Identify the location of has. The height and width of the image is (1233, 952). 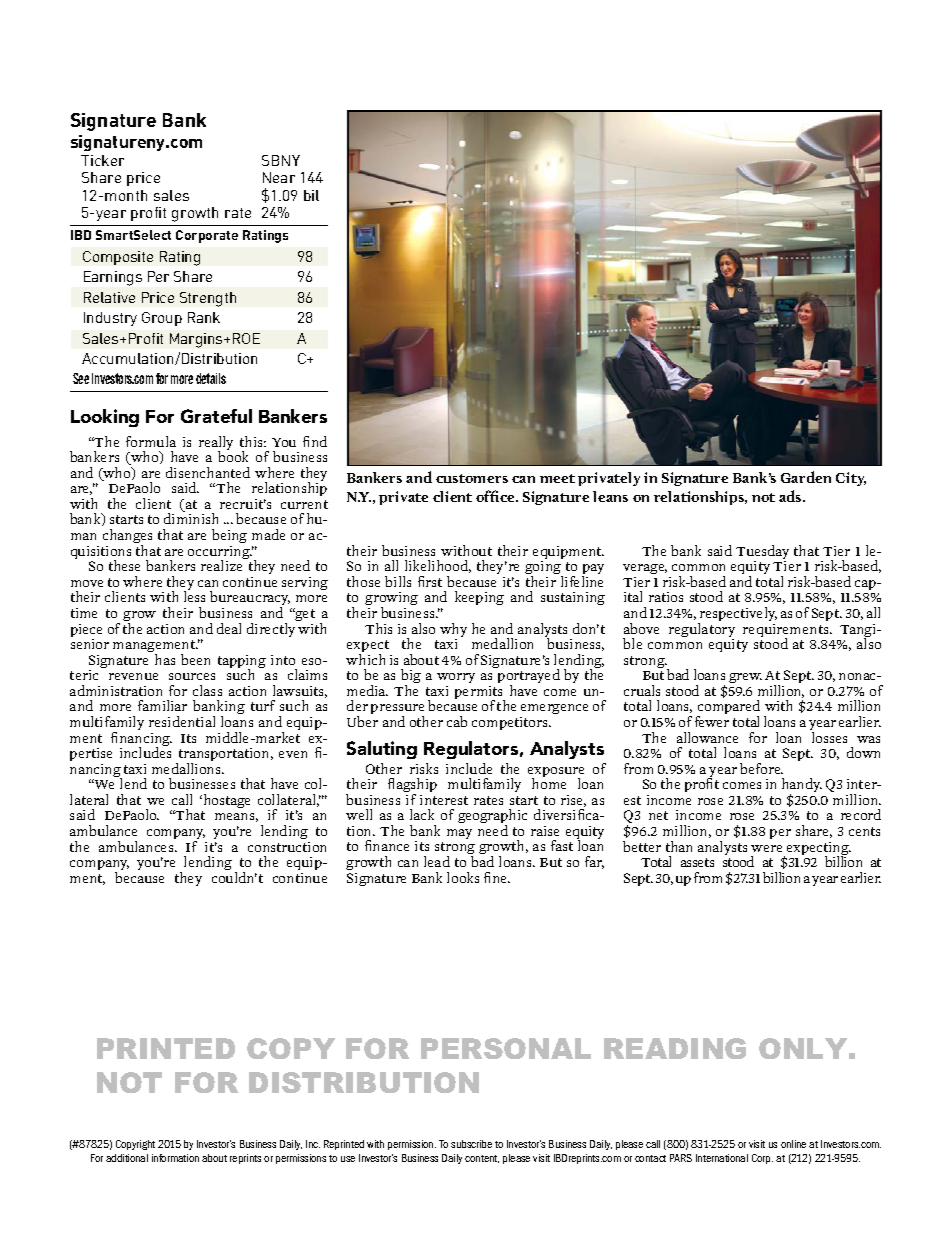
(165, 659).
